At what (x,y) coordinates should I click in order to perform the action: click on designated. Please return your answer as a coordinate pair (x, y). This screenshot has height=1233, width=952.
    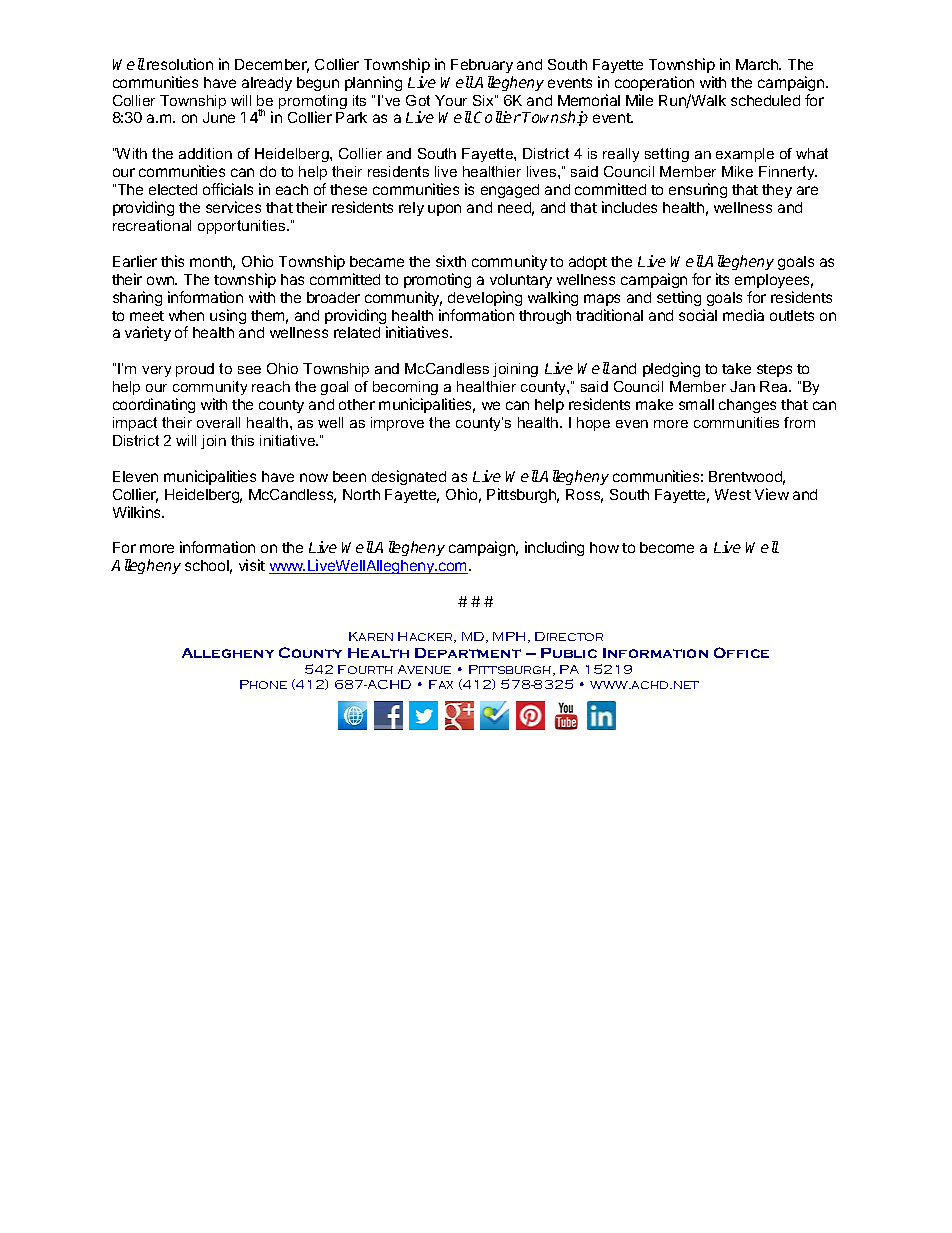
    Looking at the image, I should click on (409, 477).
